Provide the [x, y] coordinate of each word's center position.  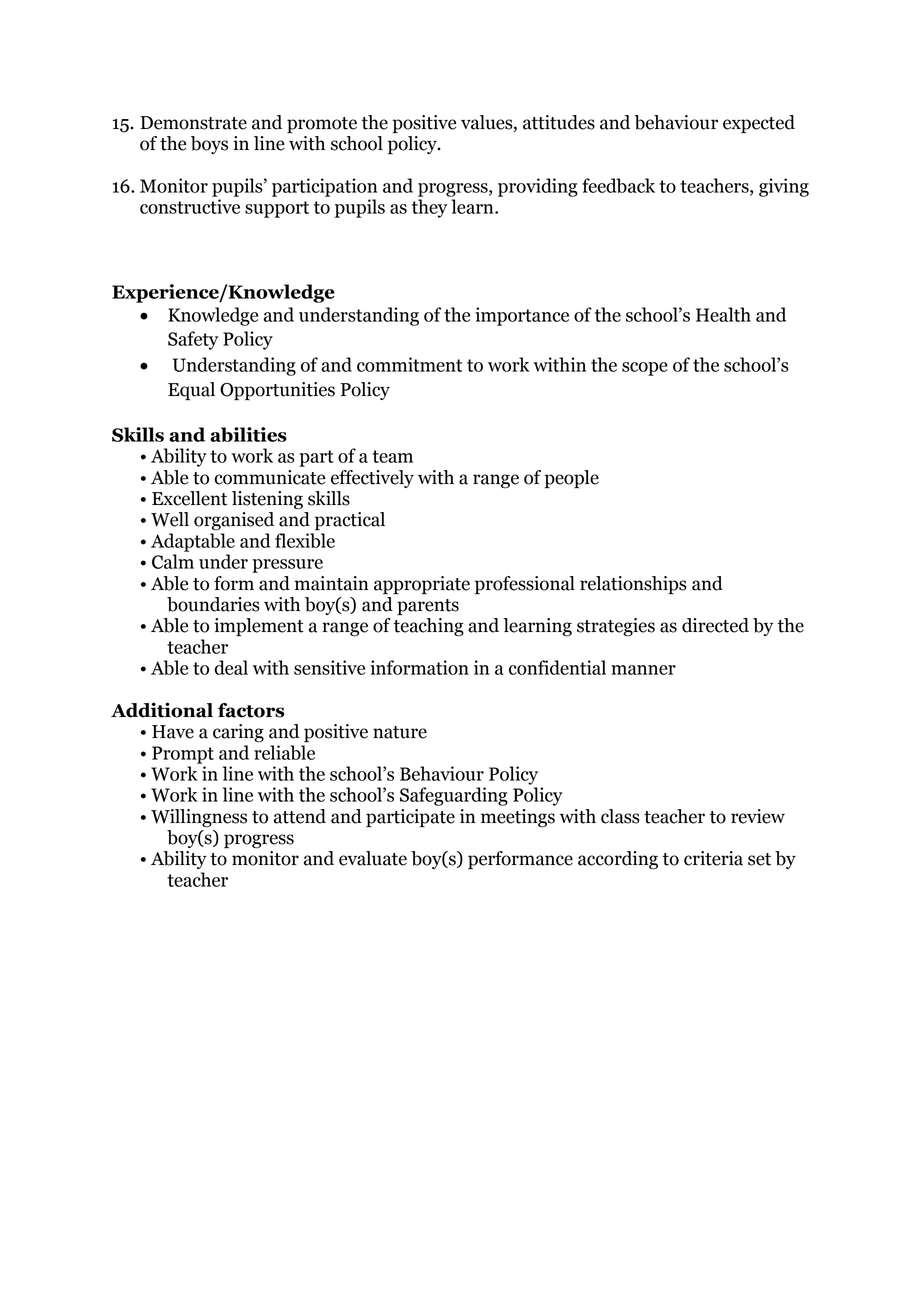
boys [209, 145]
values [488, 123]
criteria [713, 858]
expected [759, 124]
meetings [518, 818]
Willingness [199, 818]
